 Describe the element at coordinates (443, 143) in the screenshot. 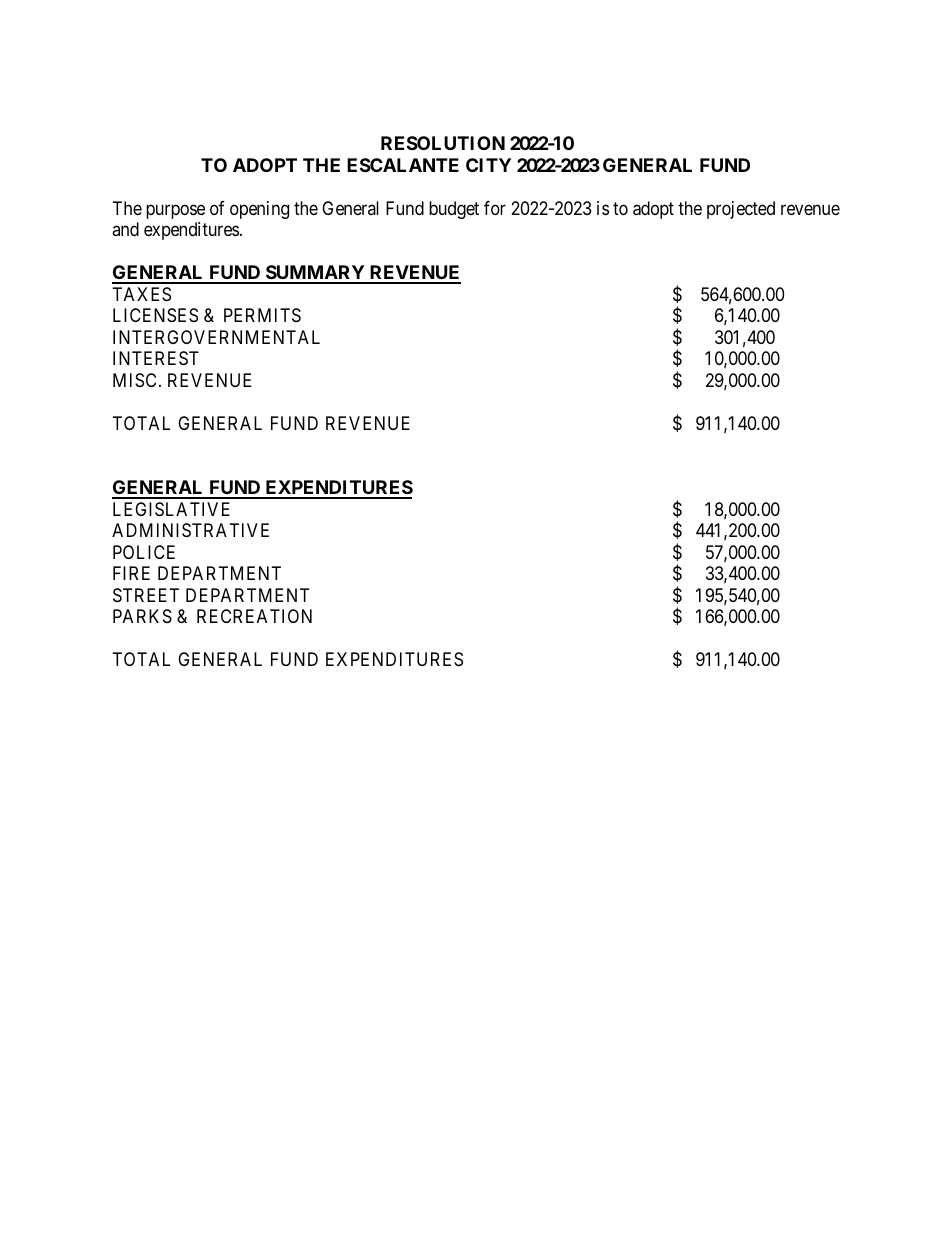

I see `RESOLUTION` at that location.
